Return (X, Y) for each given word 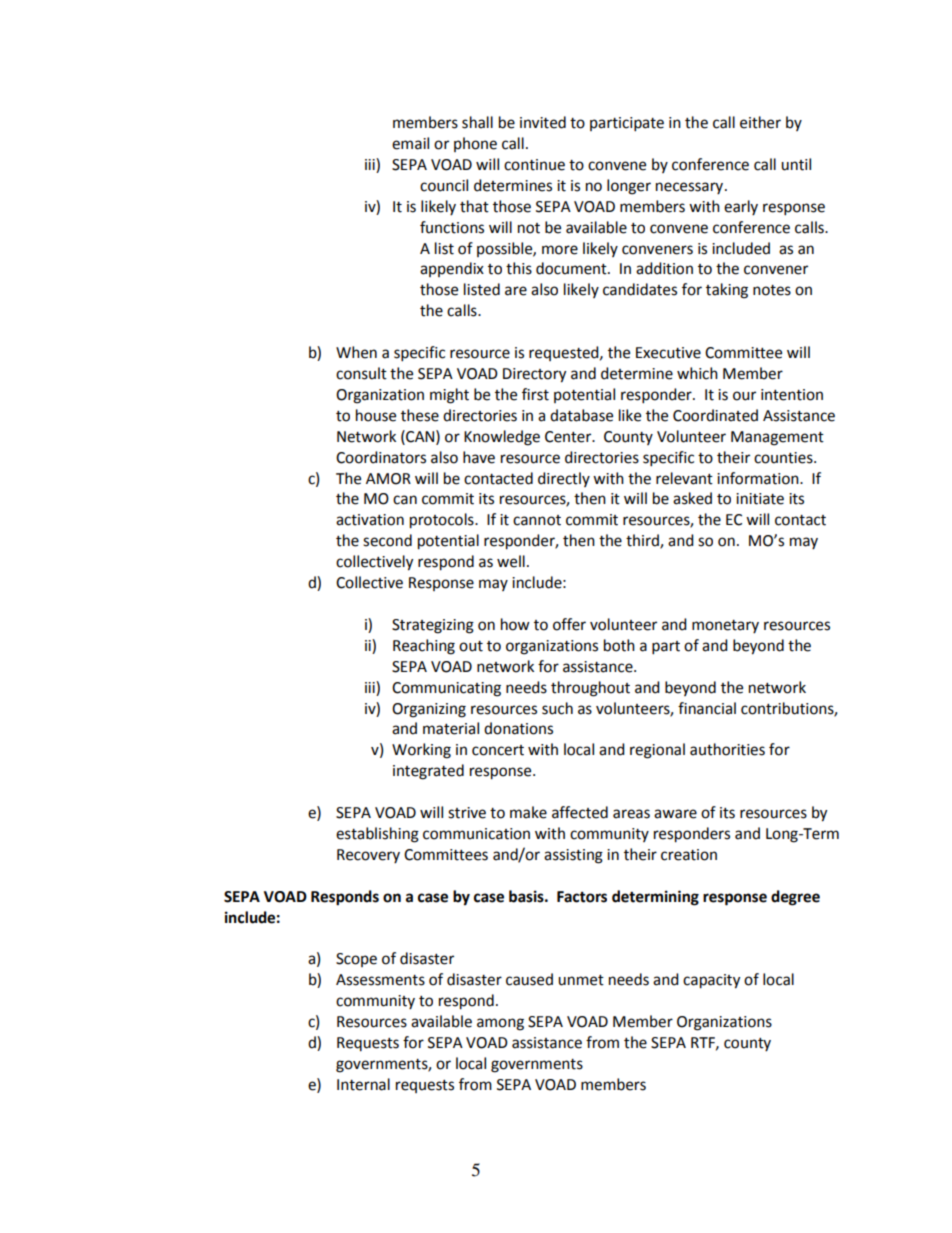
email (410, 143)
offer (569, 624)
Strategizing (433, 626)
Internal (363, 1084)
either (760, 122)
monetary (725, 626)
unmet (581, 980)
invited (543, 122)
